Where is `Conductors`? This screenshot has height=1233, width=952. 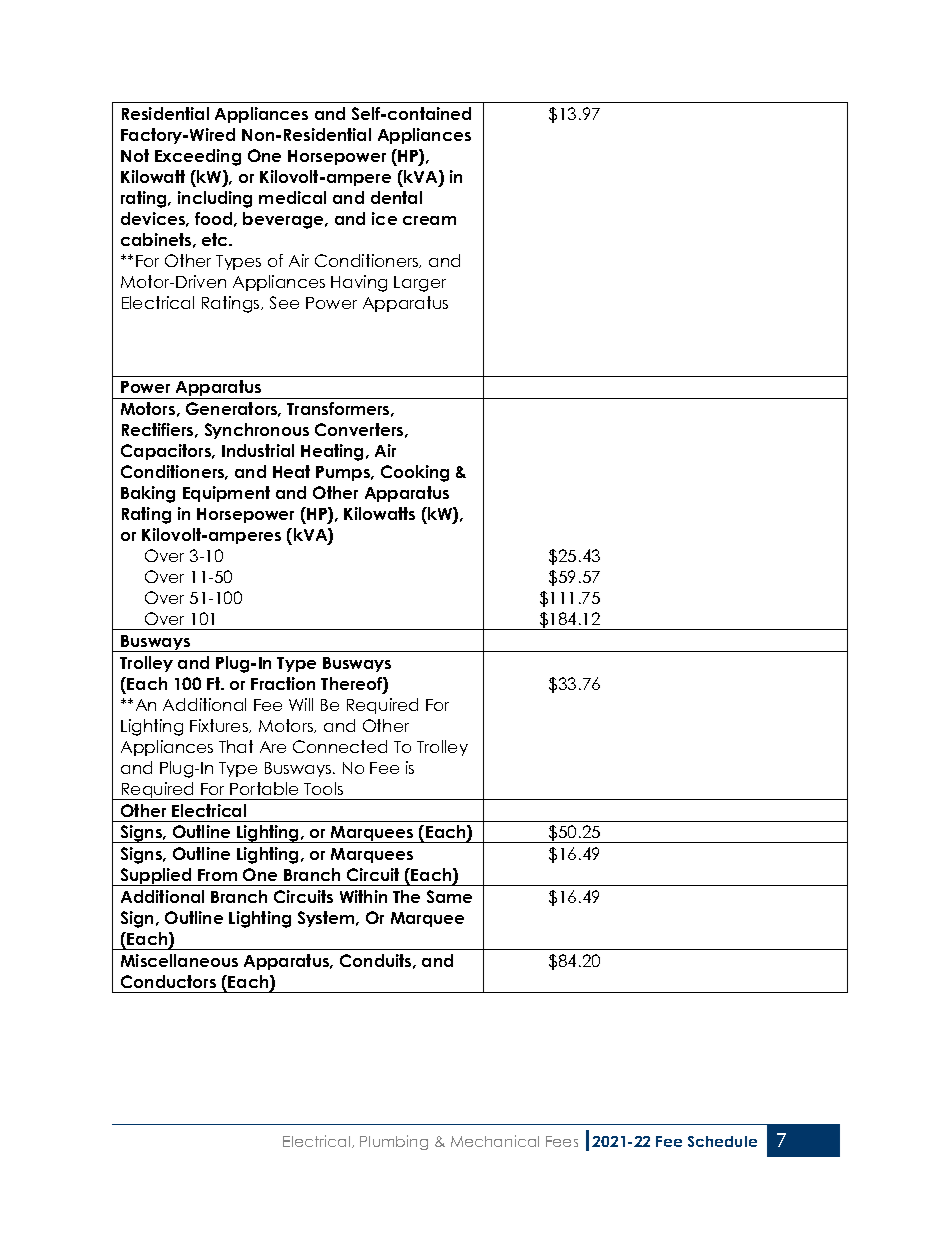
Conductors is located at coordinates (168, 981).
